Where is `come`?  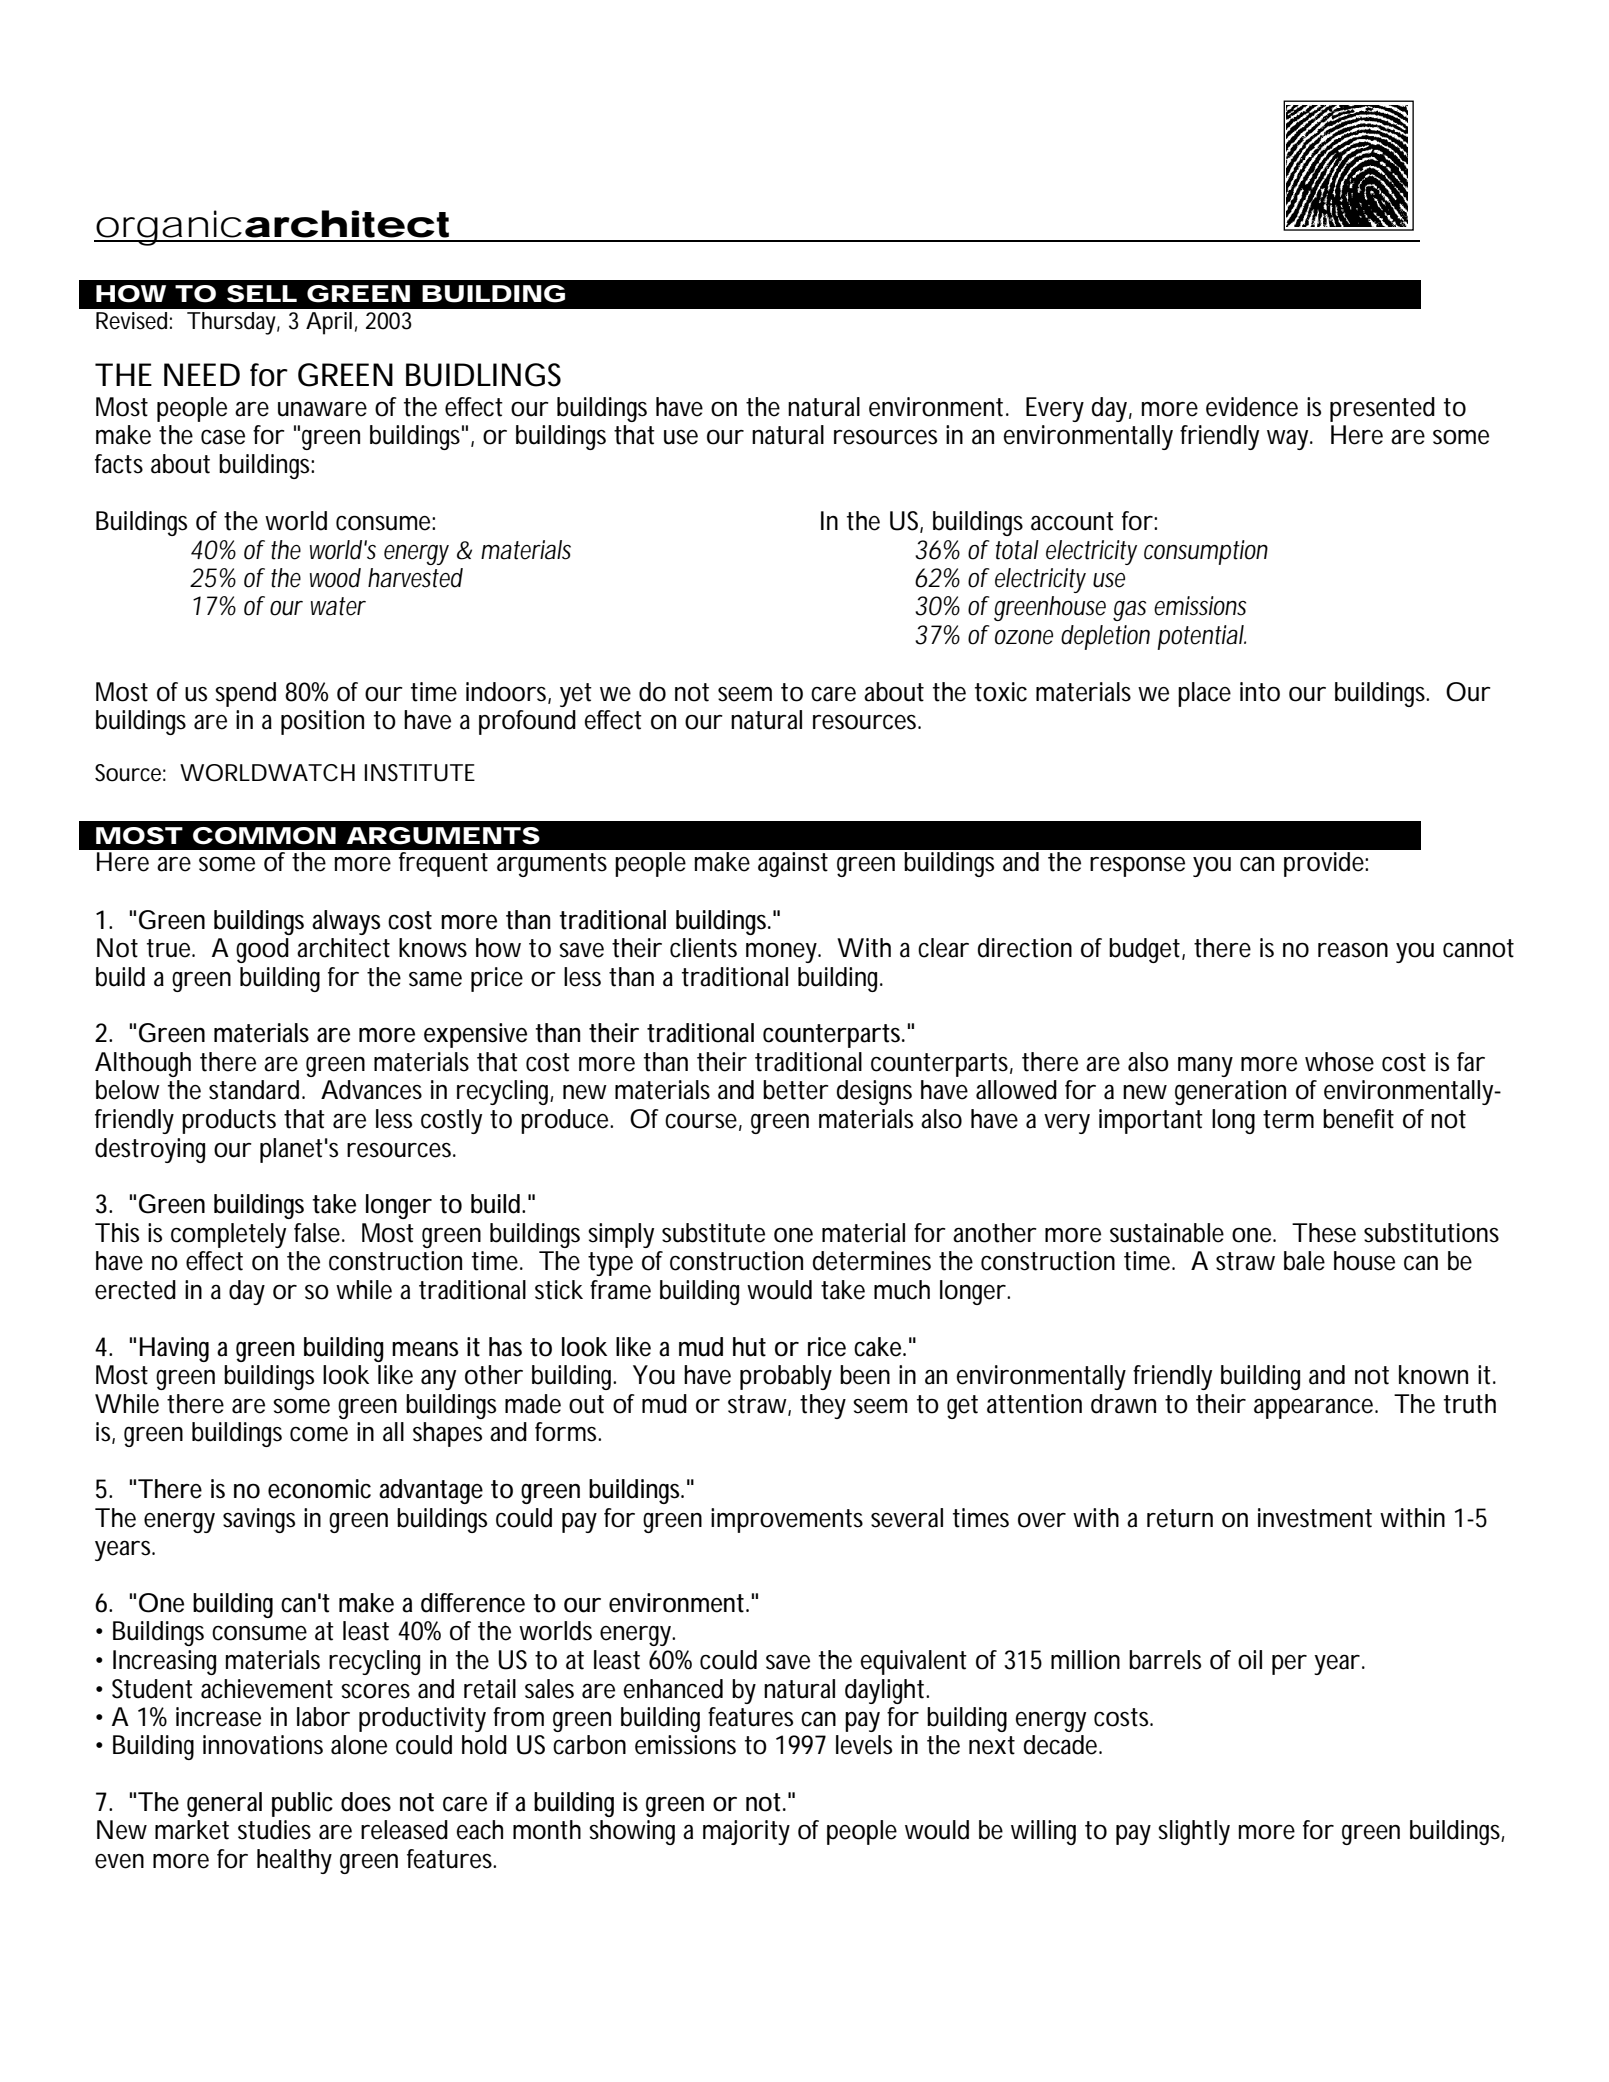 come is located at coordinates (319, 1434).
